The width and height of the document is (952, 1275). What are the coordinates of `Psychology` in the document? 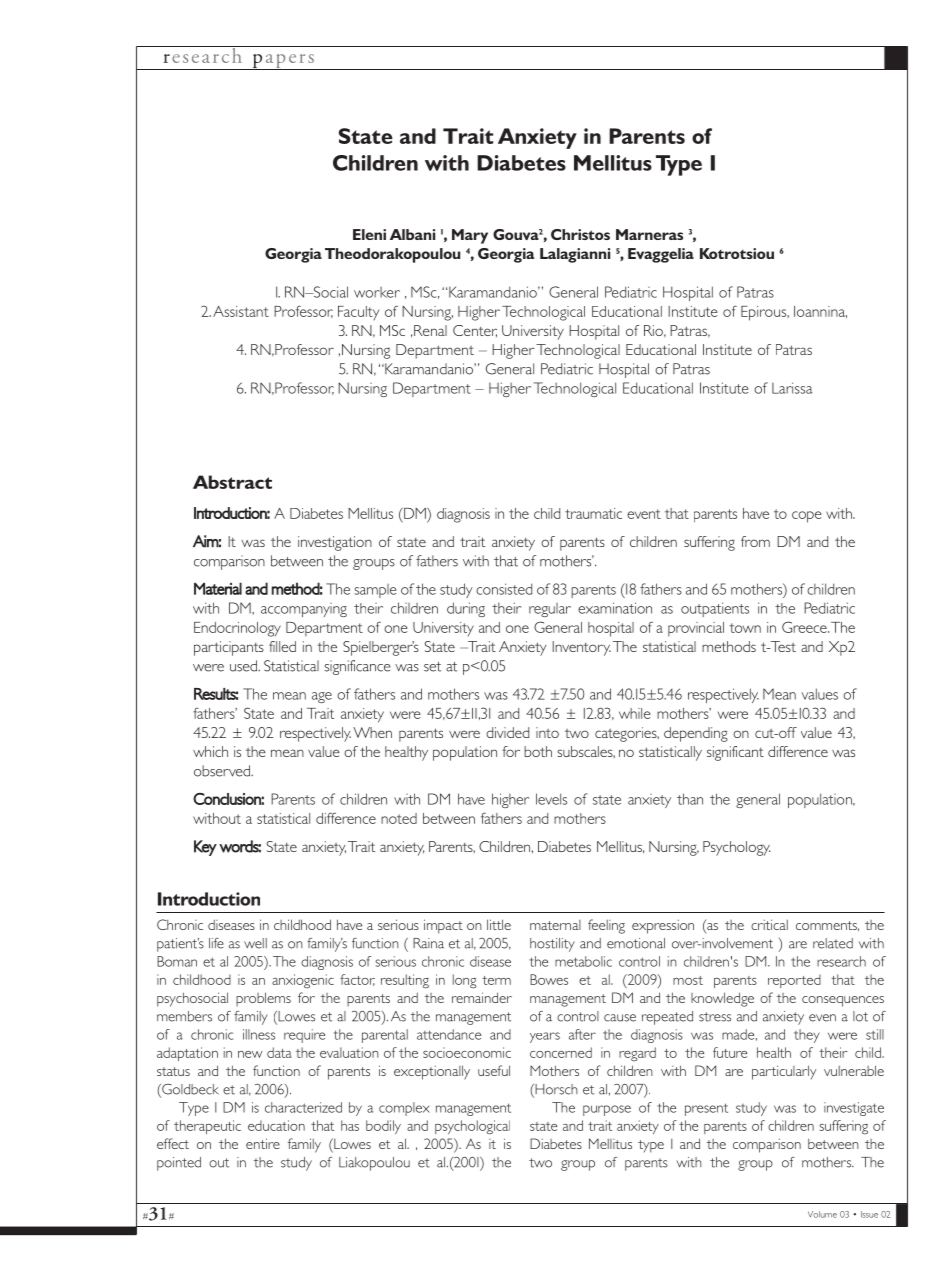 It's located at (736, 848).
